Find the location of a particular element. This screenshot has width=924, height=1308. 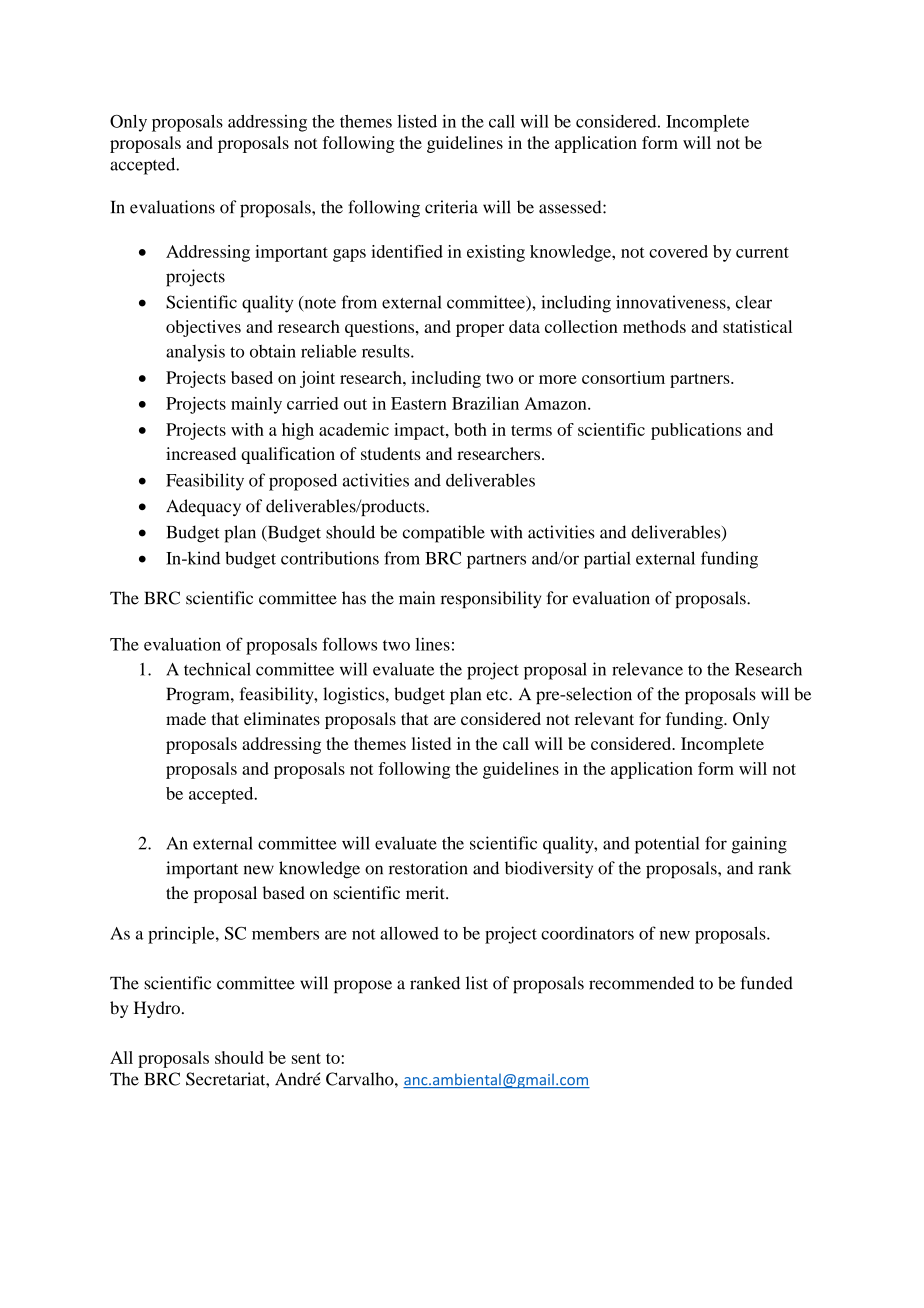

relevance is located at coordinates (647, 669).
